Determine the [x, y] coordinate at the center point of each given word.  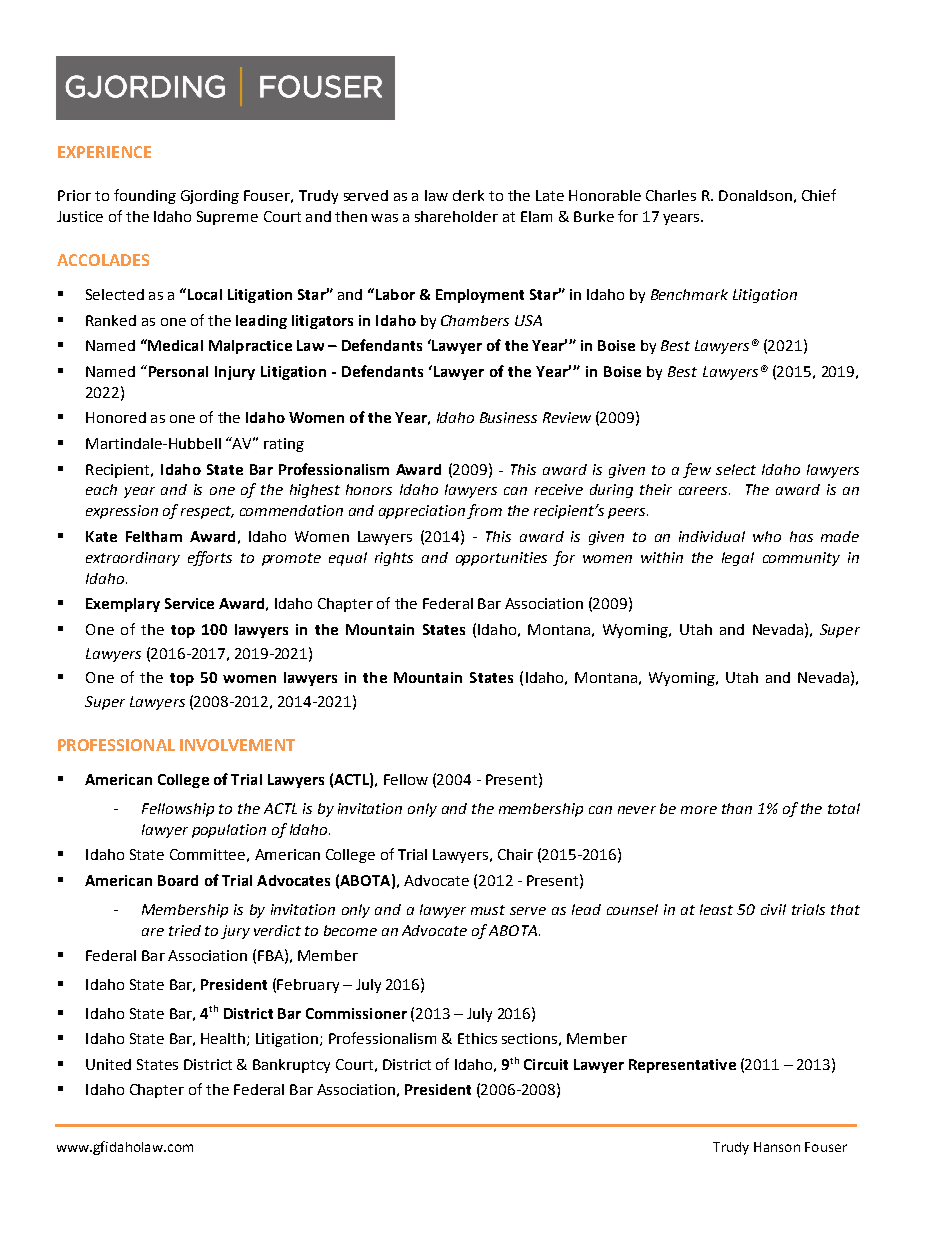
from [484, 511]
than [737, 808]
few [697, 470]
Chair [515, 854]
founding [145, 196]
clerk [468, 195]
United [108, 1064]
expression [122, 512]
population [229, 831]
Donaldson [755, 195]
